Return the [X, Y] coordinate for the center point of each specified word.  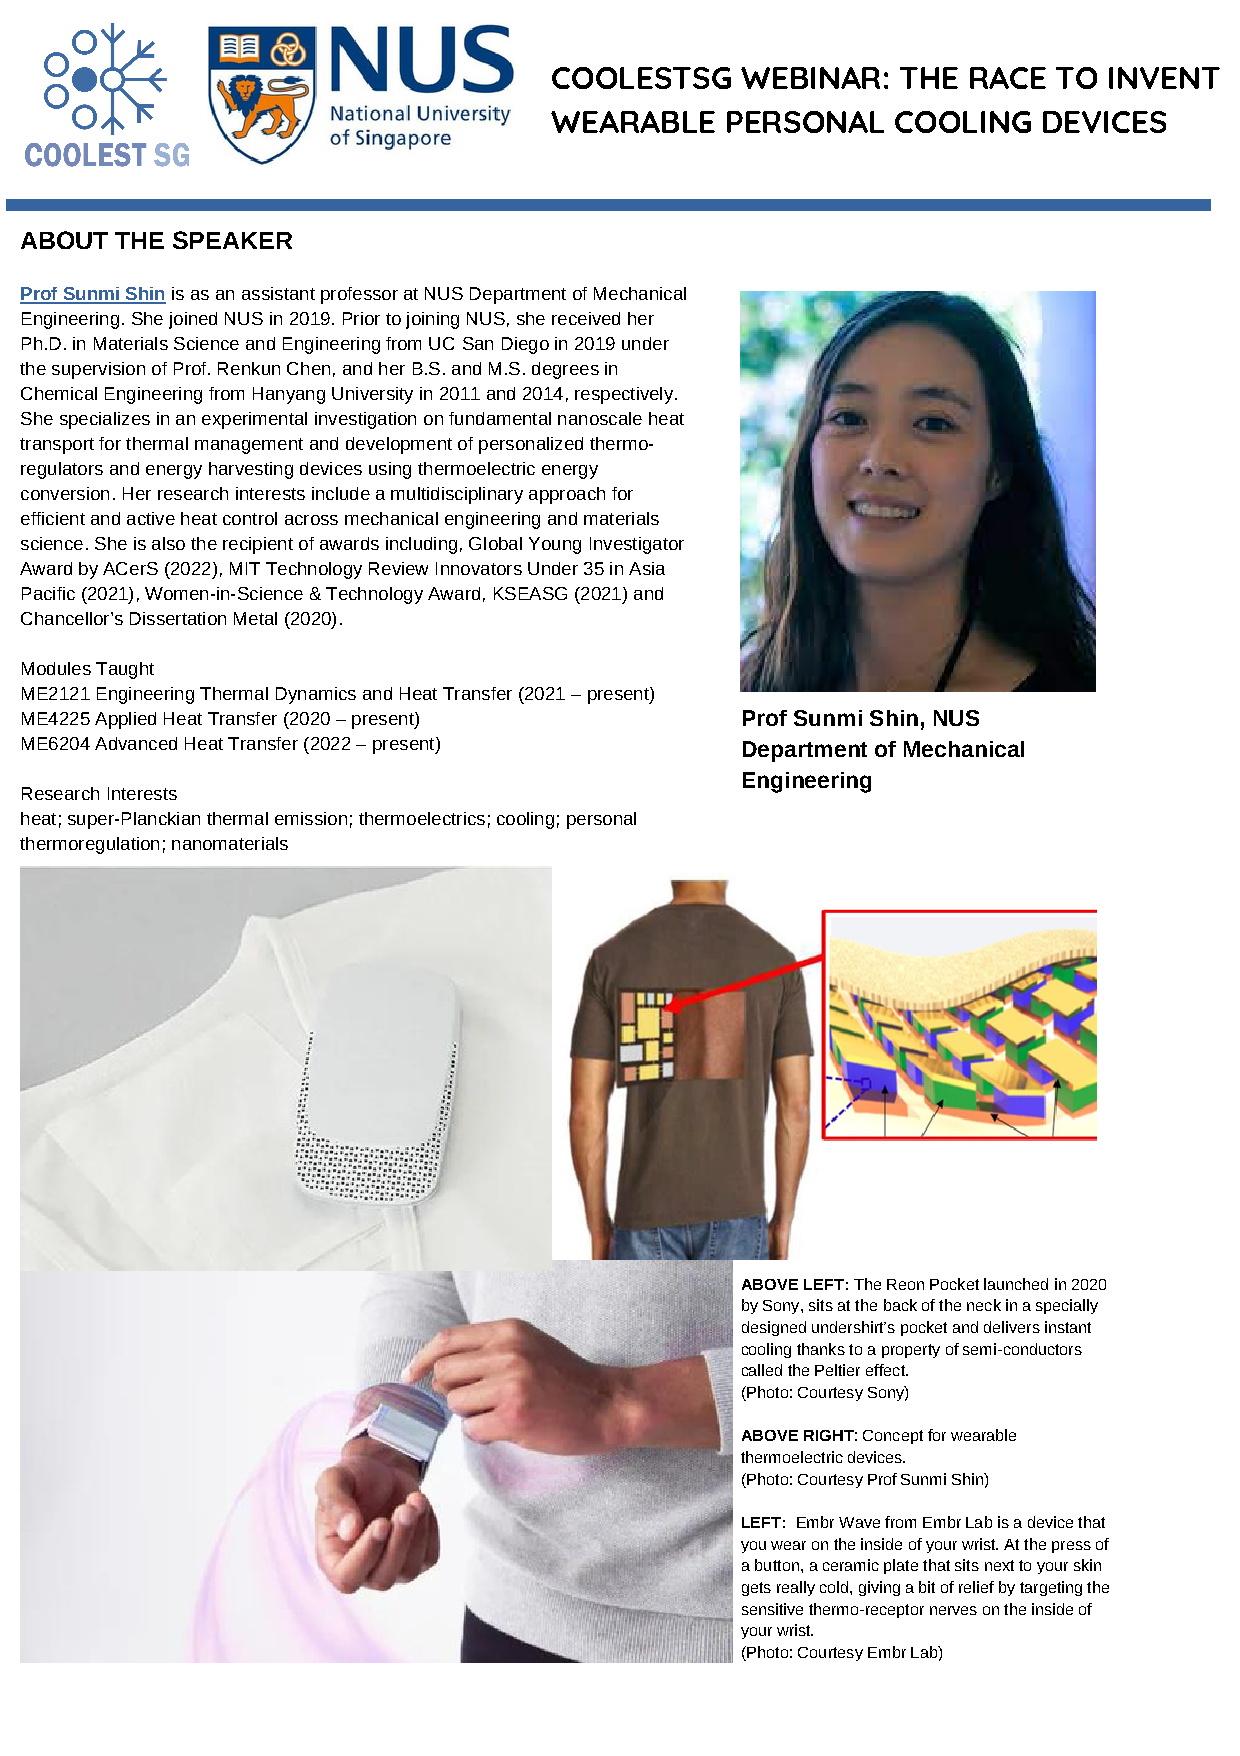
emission [311, 818]
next [999, 1565]
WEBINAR [810, 78]
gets [756, 1589]
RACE [1008, 78]
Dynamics [316, 695]
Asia [647, 568]
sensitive [772, 1609]
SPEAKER [232, 240]
